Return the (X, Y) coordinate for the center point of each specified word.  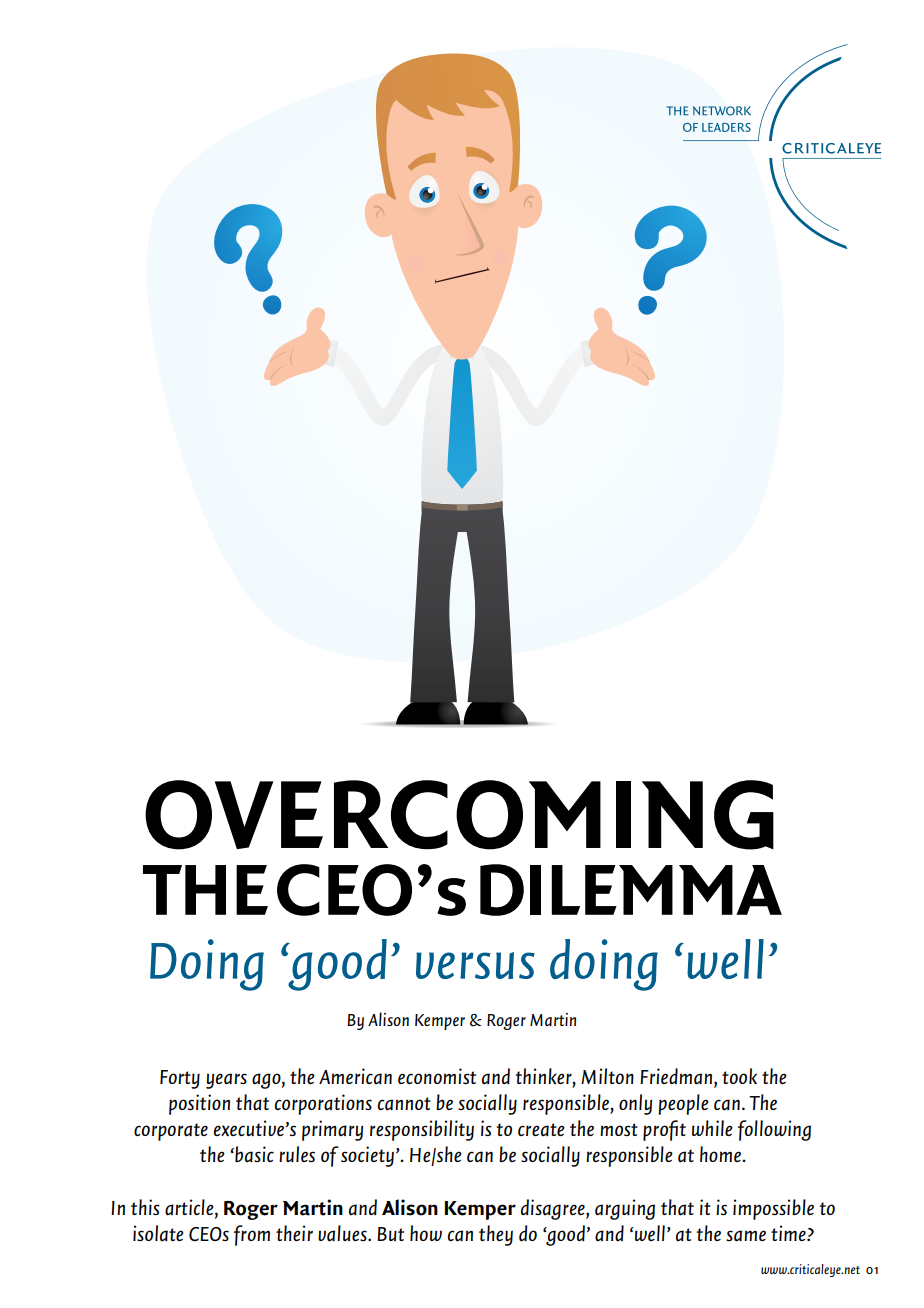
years (226, 1081)
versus (475, 965)
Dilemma (631, 890)
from (252, 1235)
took (739, 1076)
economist (437, 1076)
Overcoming (459, 815)
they (496, 1235)
